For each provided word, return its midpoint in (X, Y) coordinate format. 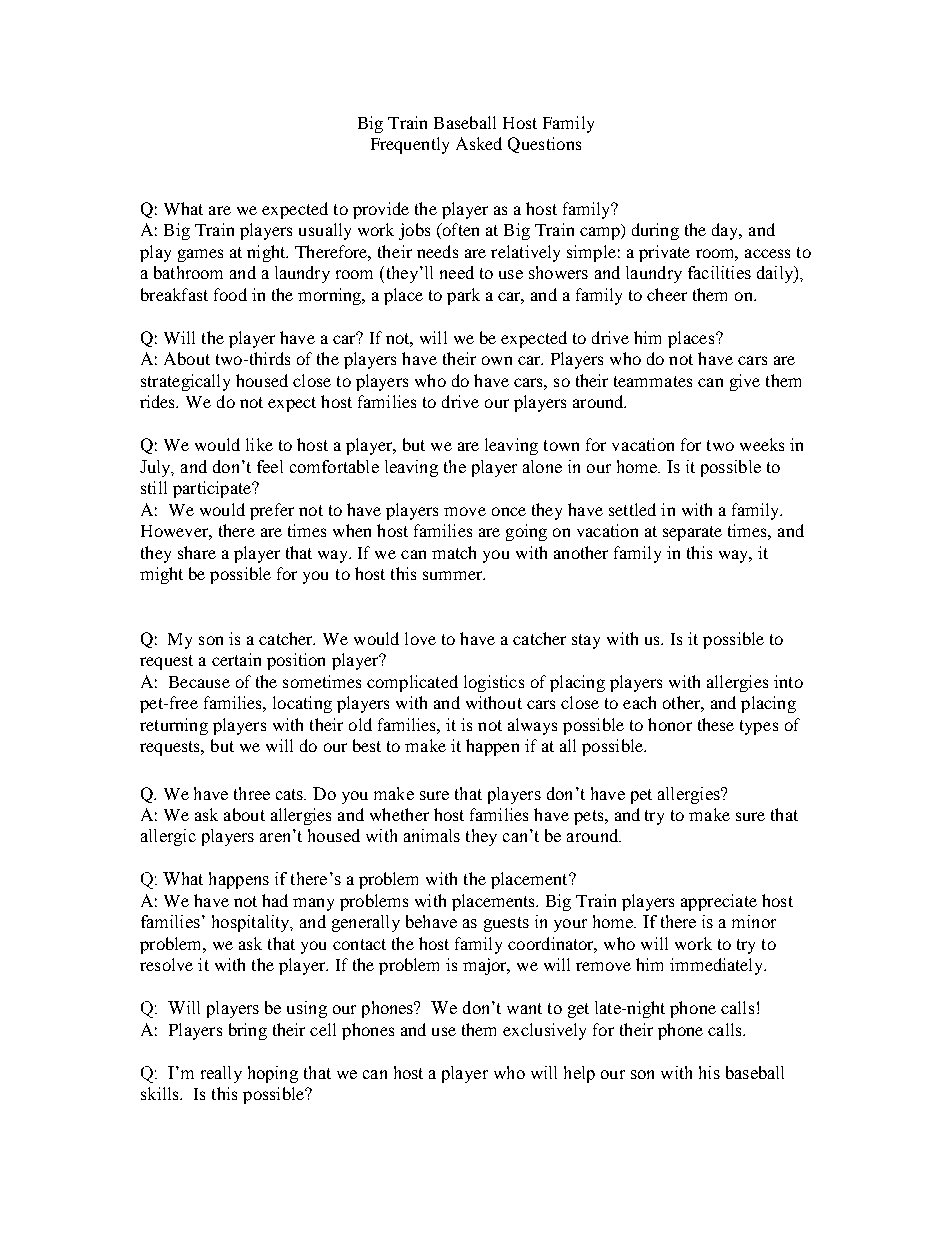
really (221, 1074)
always (532, 726)
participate (213, 489)
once (509, 511)
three (252, 793)
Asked (479, 143)
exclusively (544, 1031)
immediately (718, 966)
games (200, 255)
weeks (762, 444)
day (726, 231)
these (716, 724)
